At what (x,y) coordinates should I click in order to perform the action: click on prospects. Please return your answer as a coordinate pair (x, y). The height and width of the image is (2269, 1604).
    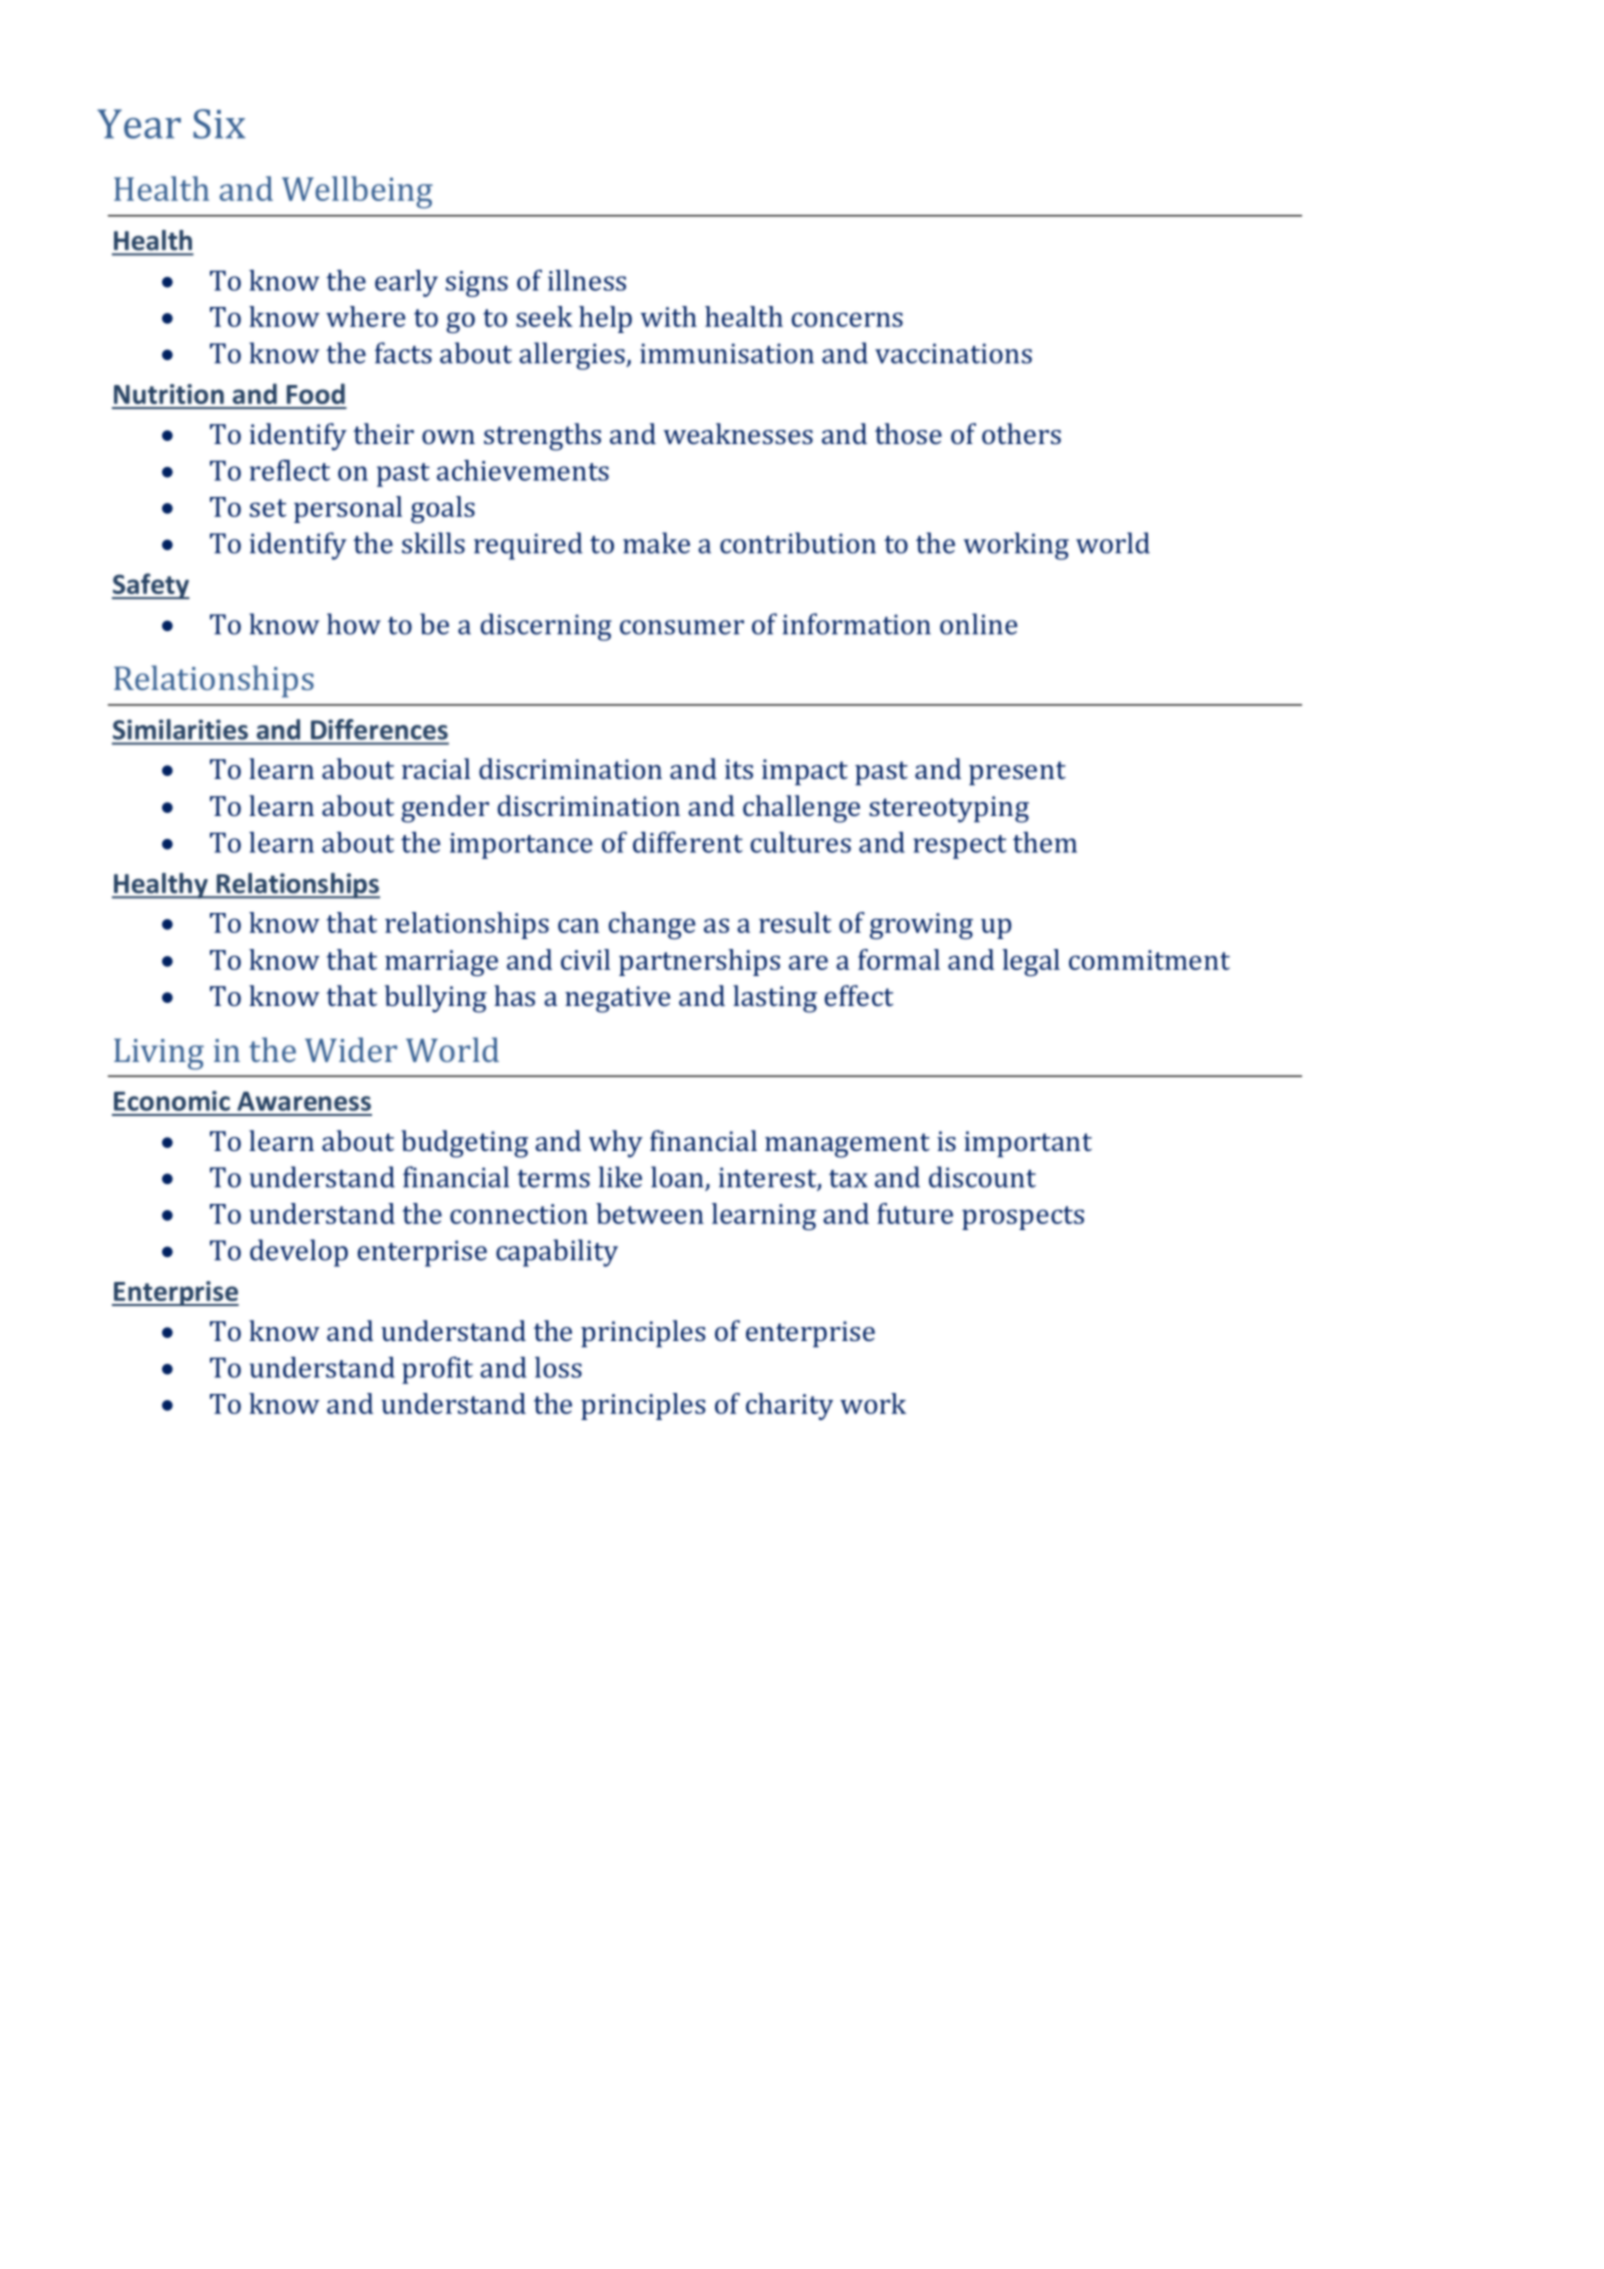
    Looking at the image, I should click on (1023, 1218).
